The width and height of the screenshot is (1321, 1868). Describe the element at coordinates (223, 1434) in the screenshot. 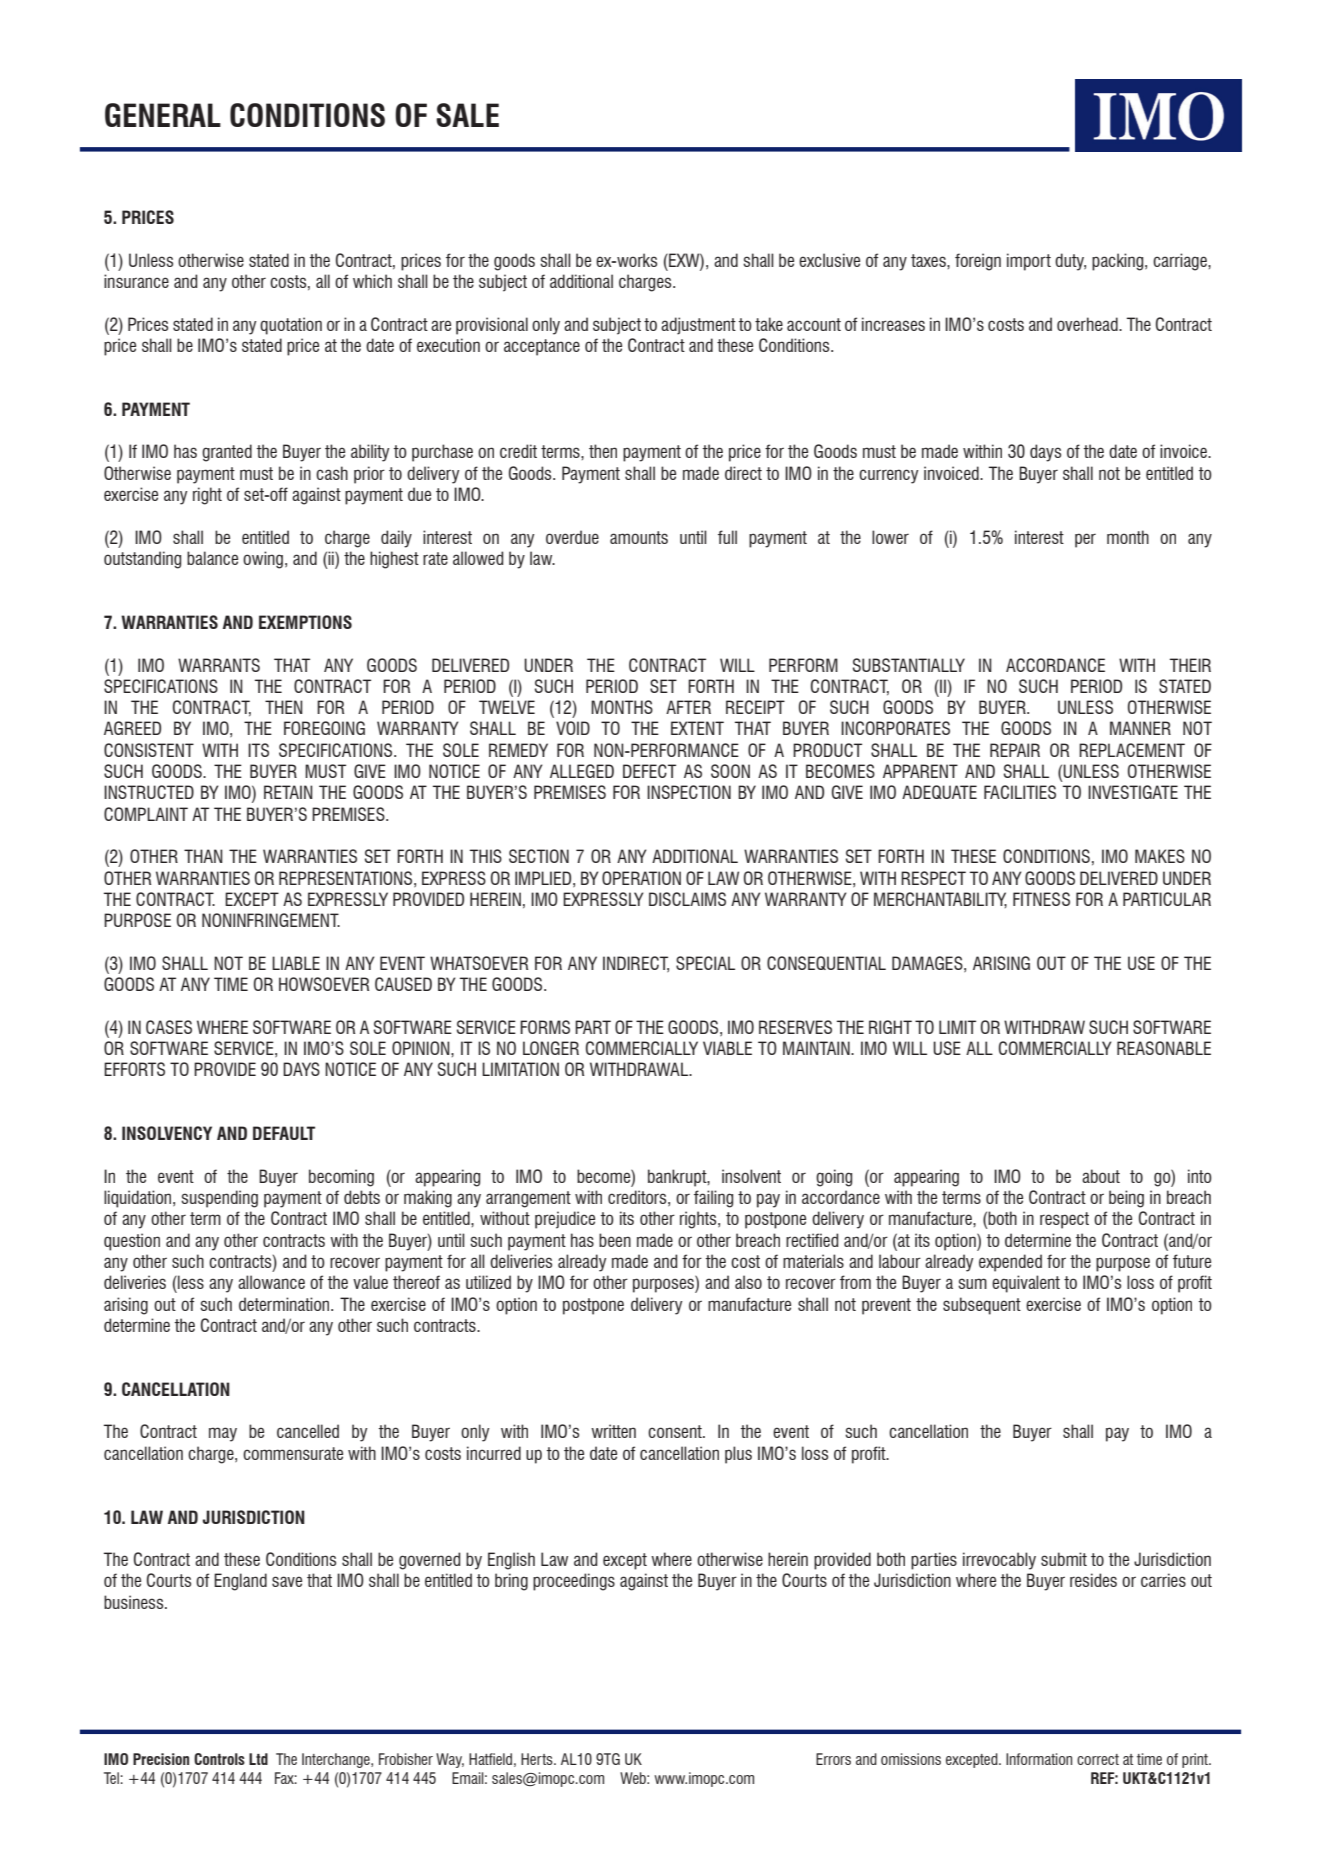

I see `may` at that location.
